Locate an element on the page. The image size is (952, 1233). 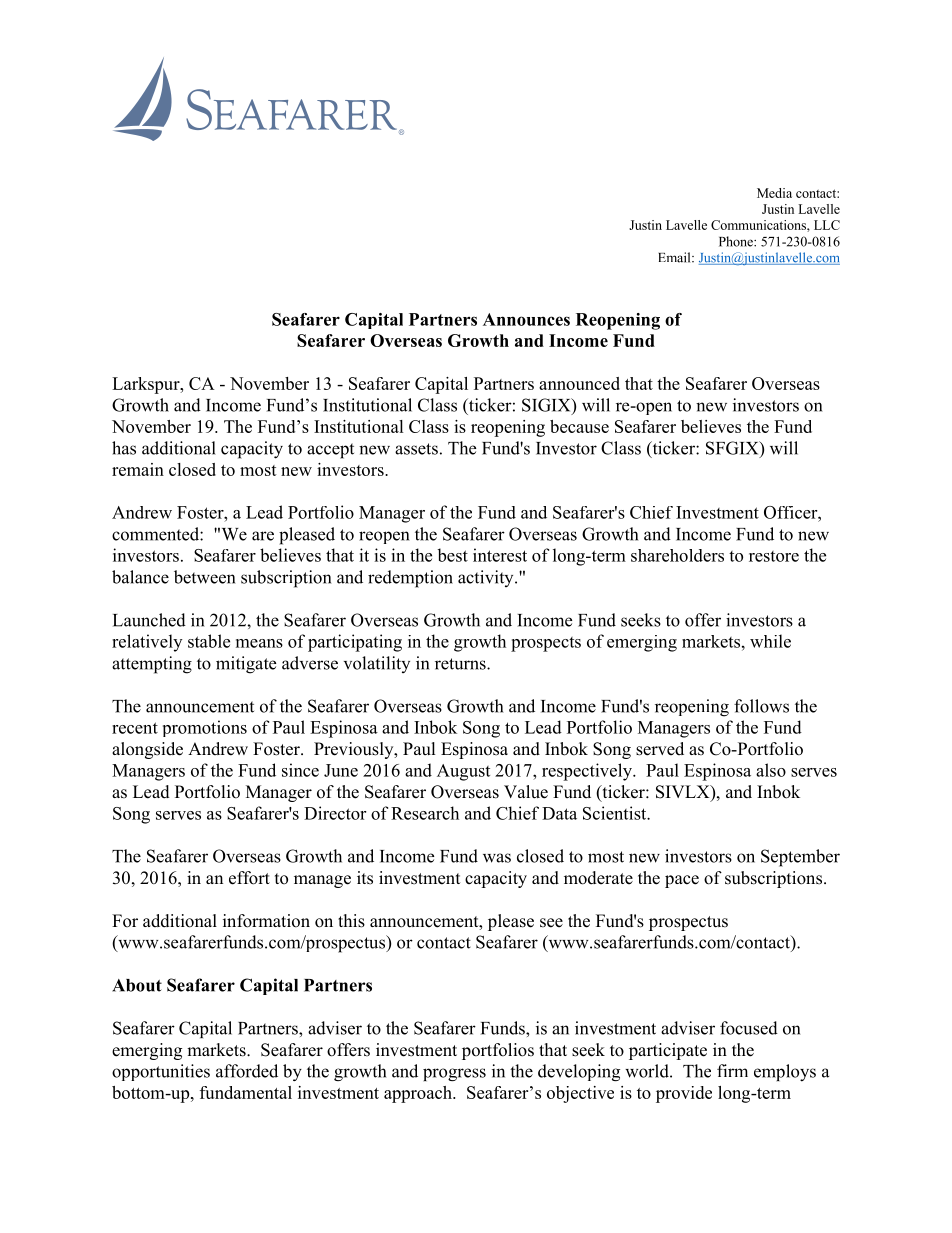
was is located at coordinates (497, 858).
